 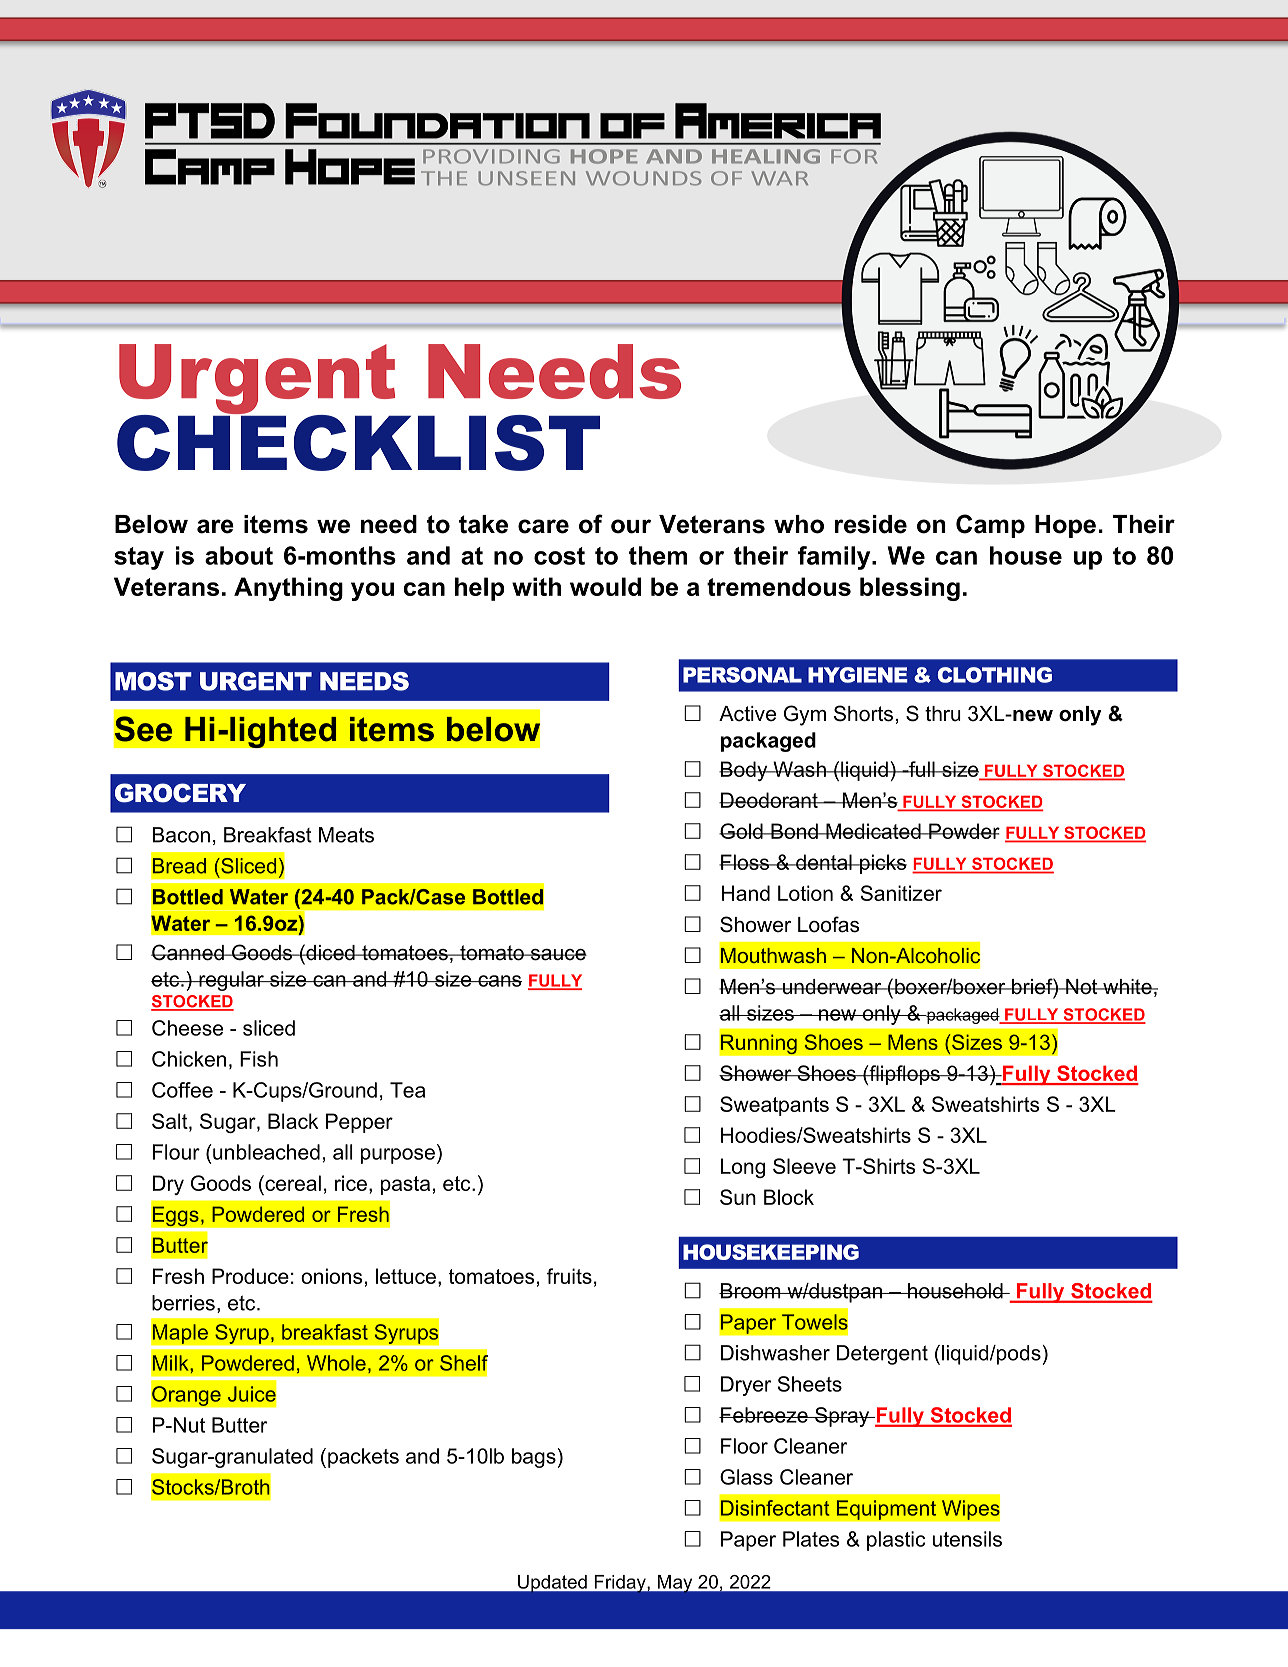 What do you see at coordinates (336, 1363) in the screenshot?
I see `Whole` at bounding box center [336, 1363].
